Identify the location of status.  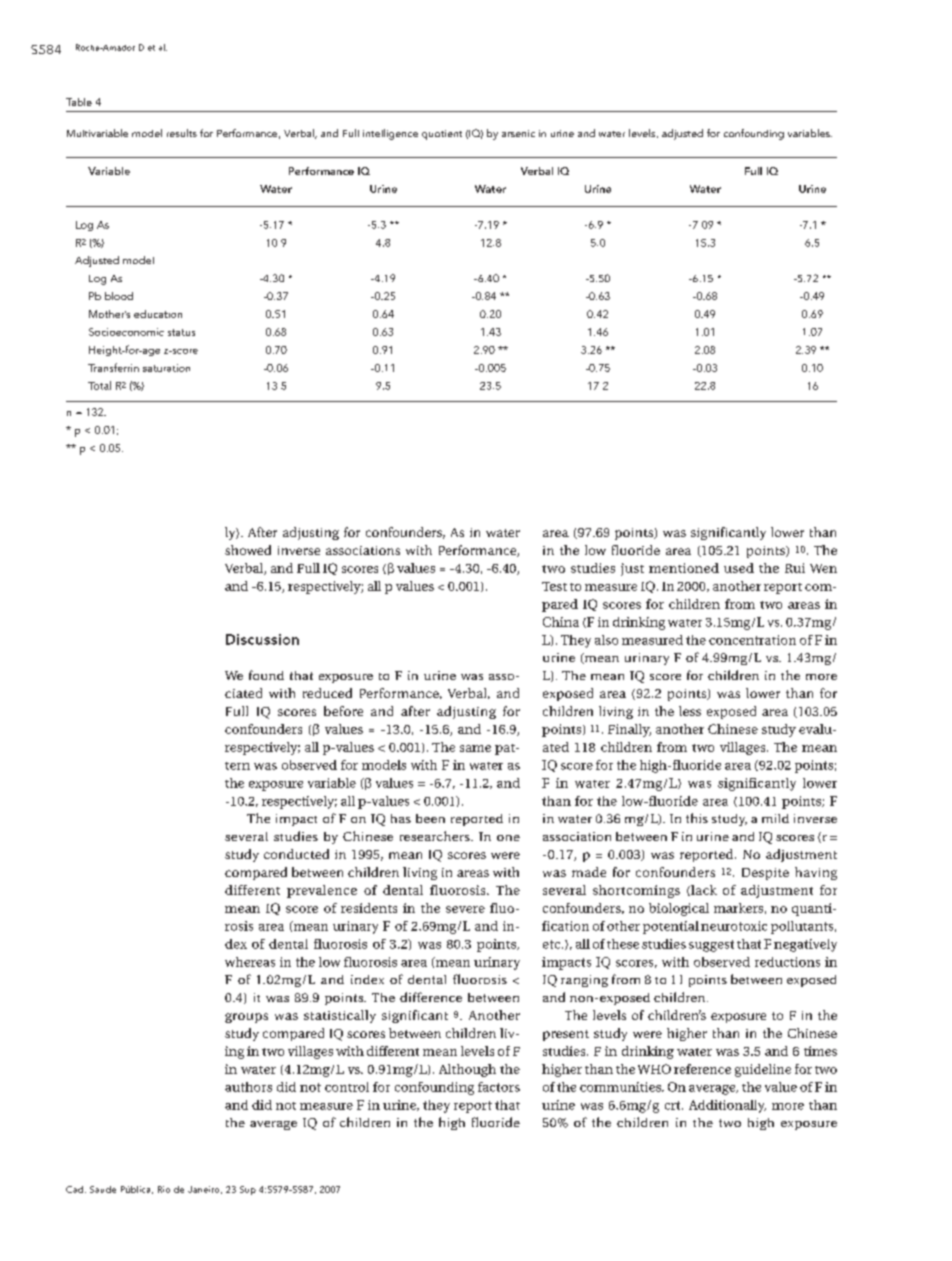
(181, 332).
